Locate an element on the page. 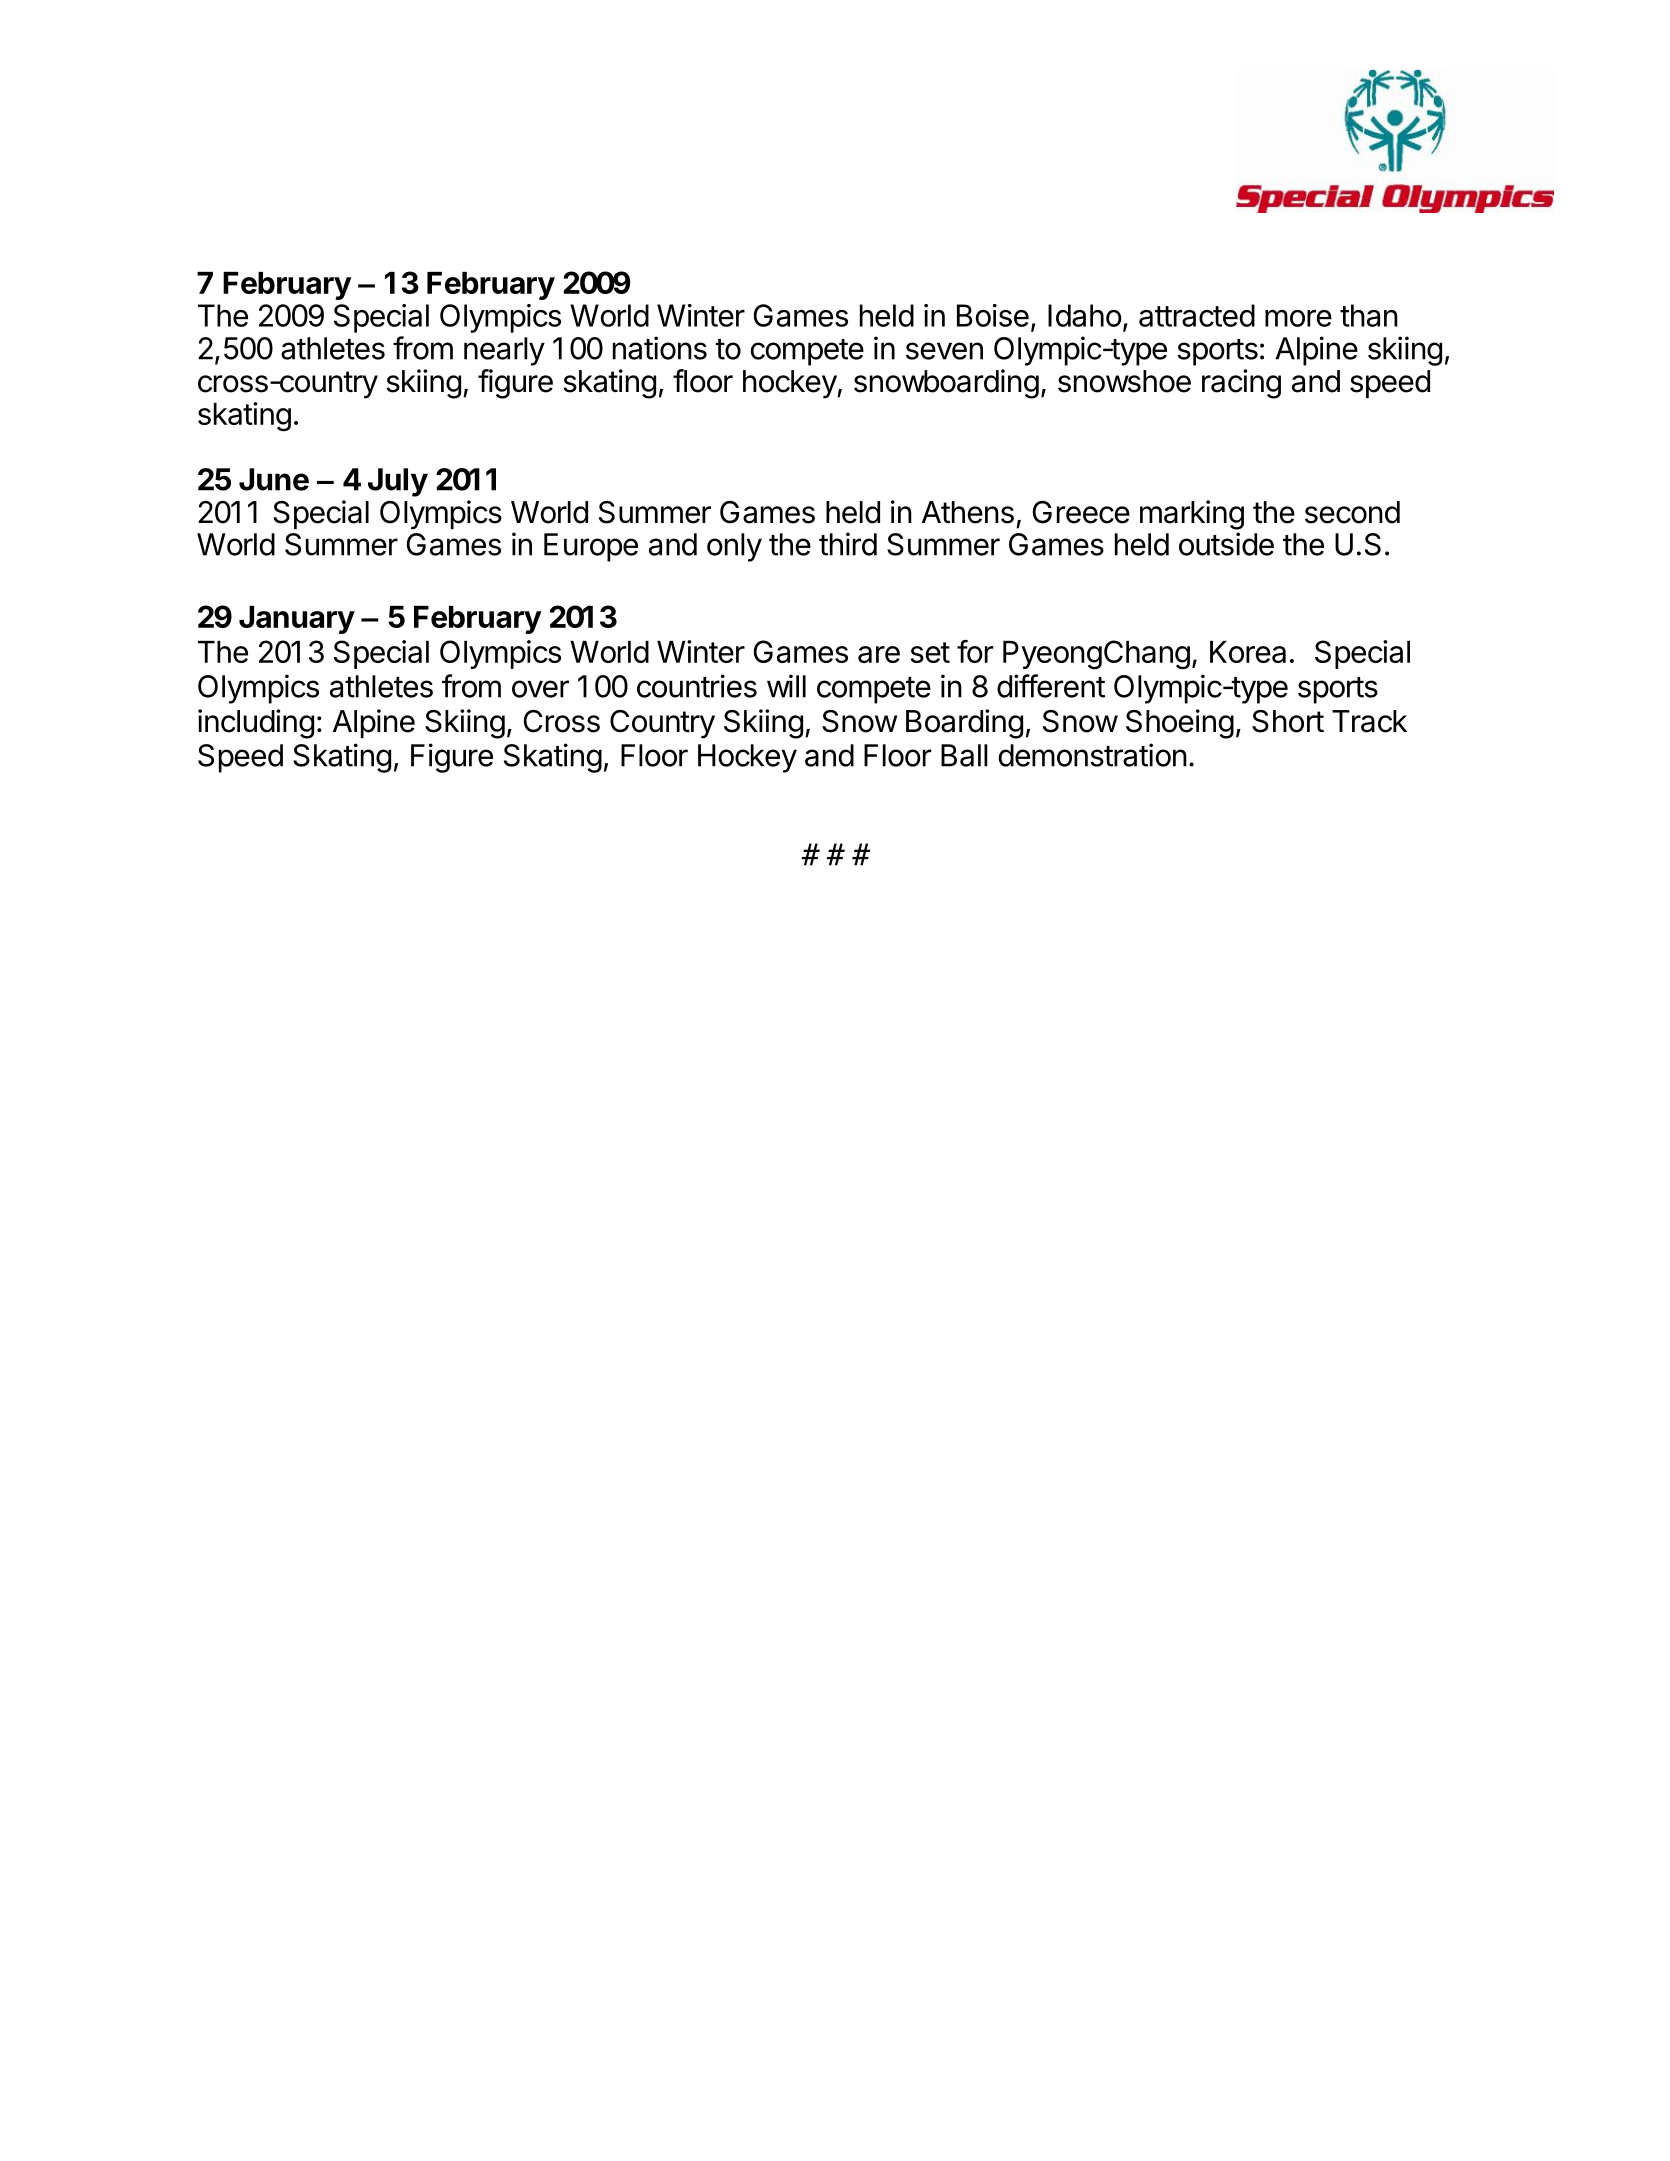 The width and height of the page is (1670, 2161). outside is located at coordinates (1226, 544).
